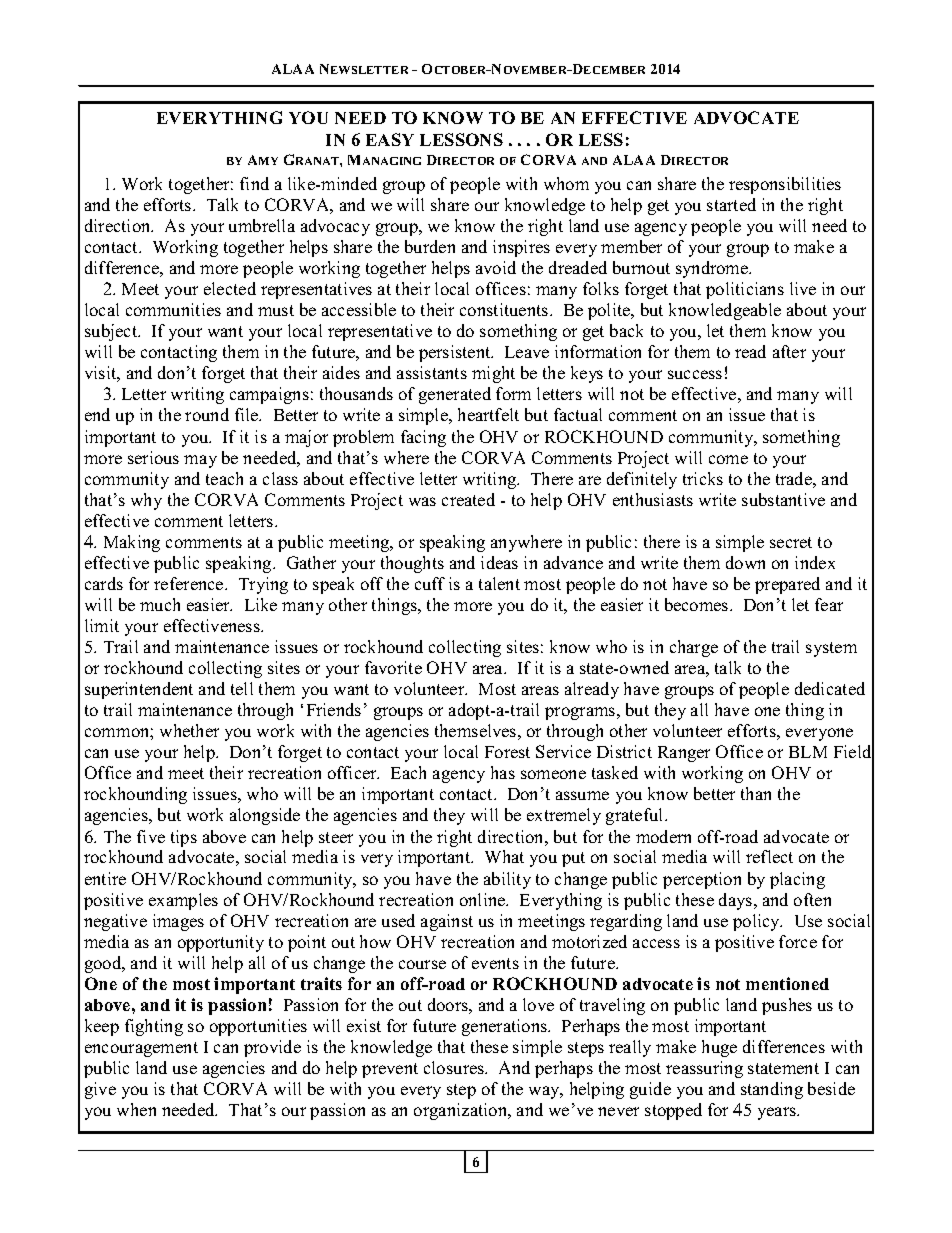 The height and width of the document is (1233, 952). I want to click on than, so click(756, 793).
